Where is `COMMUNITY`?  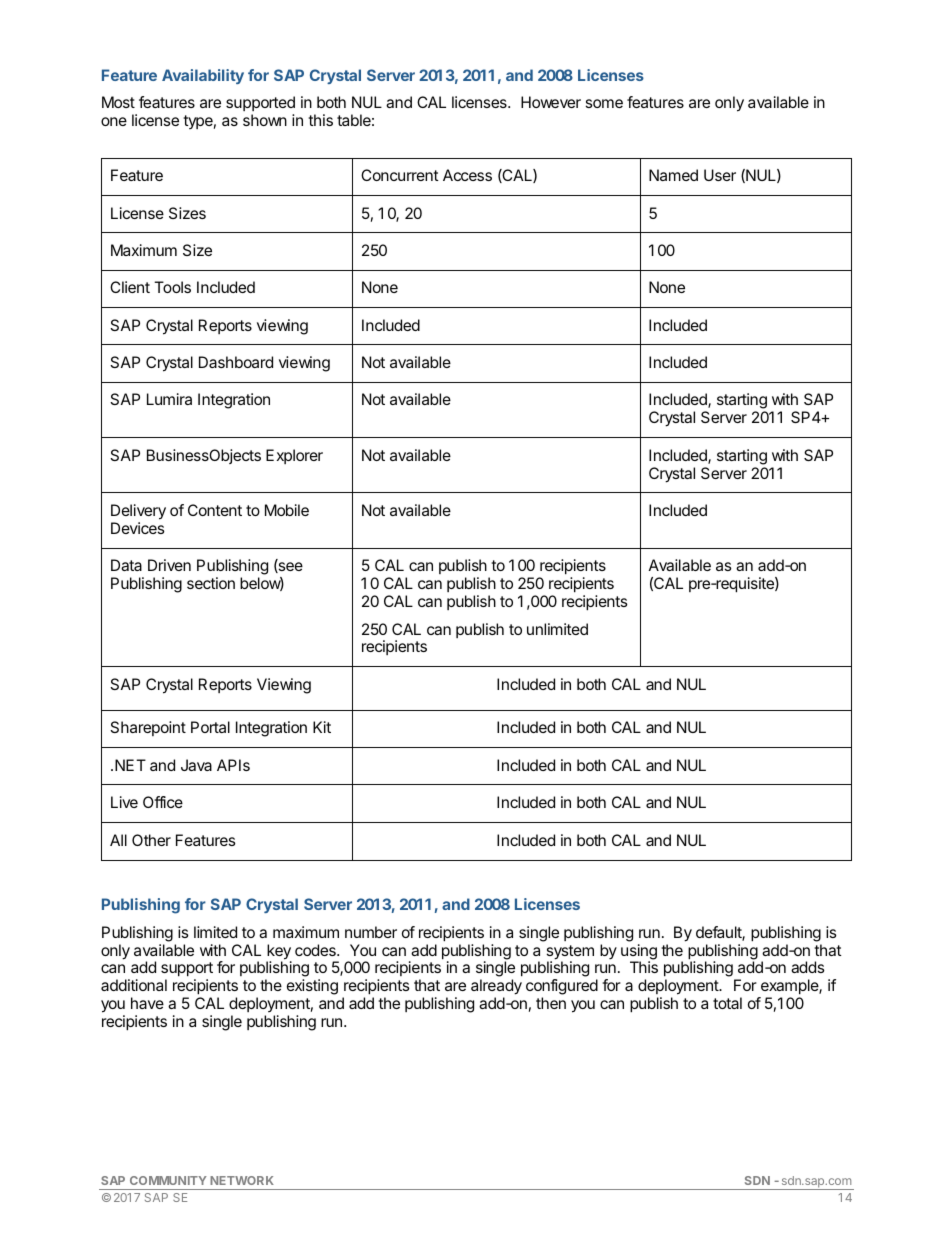
COMMUNITY is located at coordinates (168, 1180).
